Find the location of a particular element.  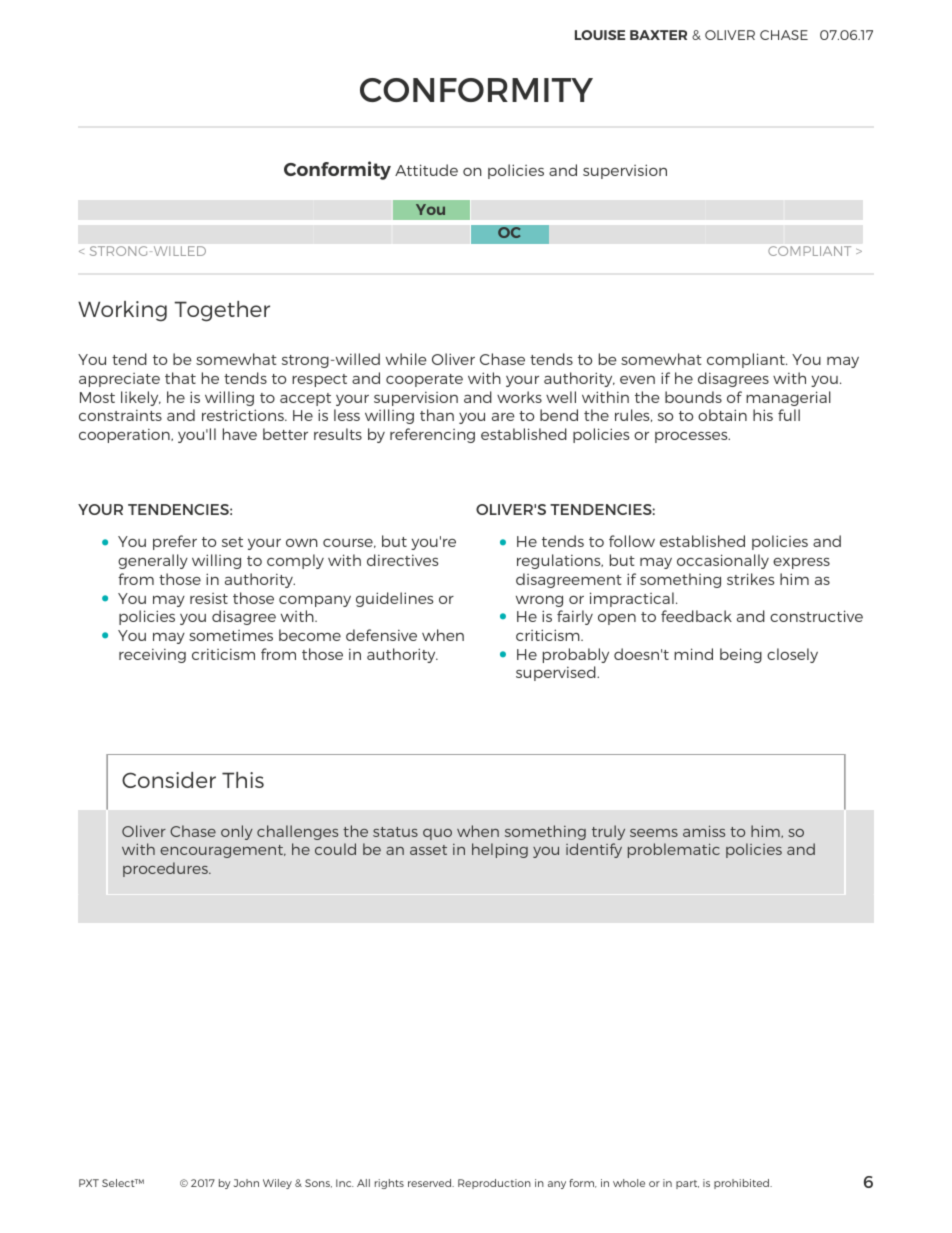

John is located at coordinates (246, 1183).
